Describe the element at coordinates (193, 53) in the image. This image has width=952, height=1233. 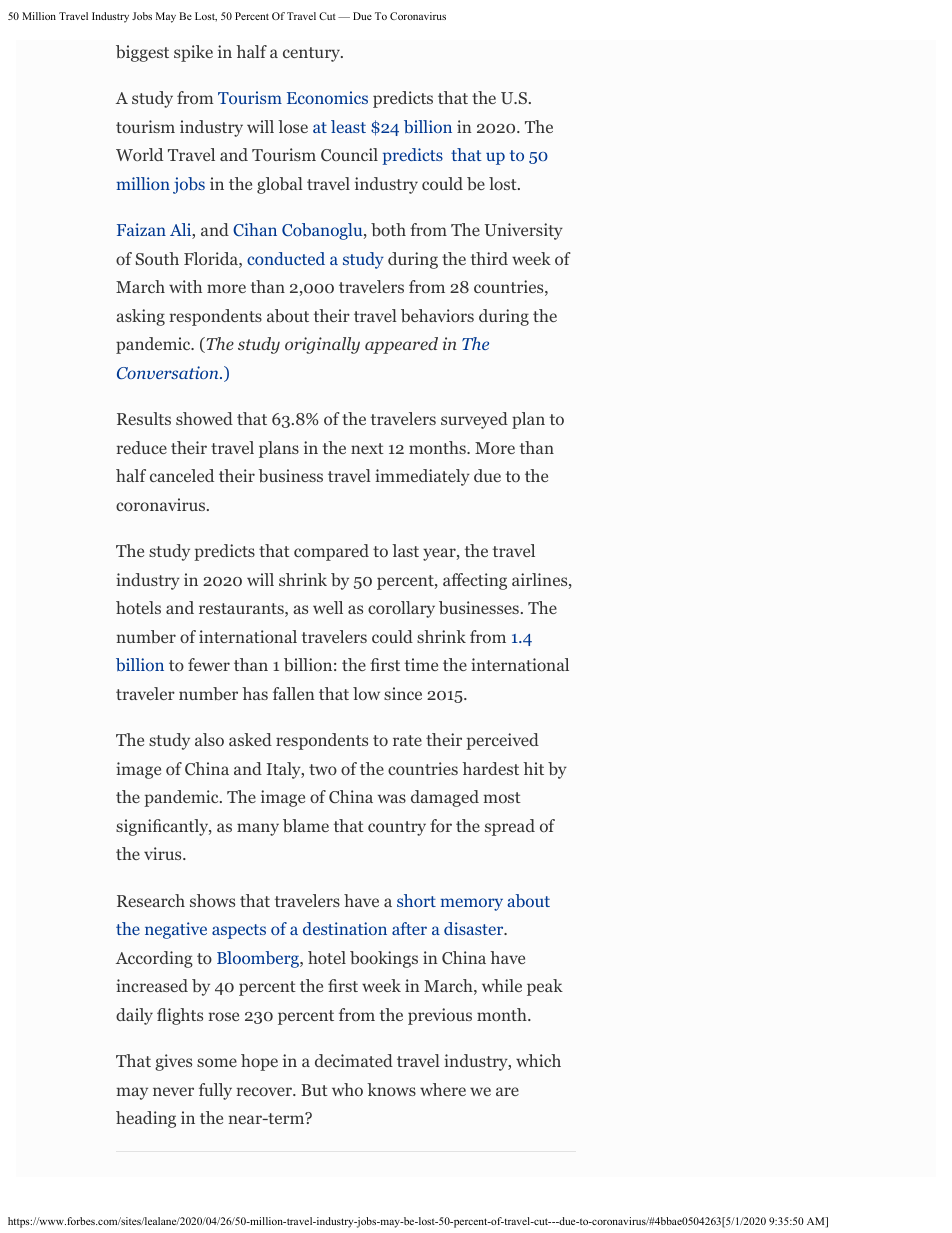
I see `spike` at that location.
